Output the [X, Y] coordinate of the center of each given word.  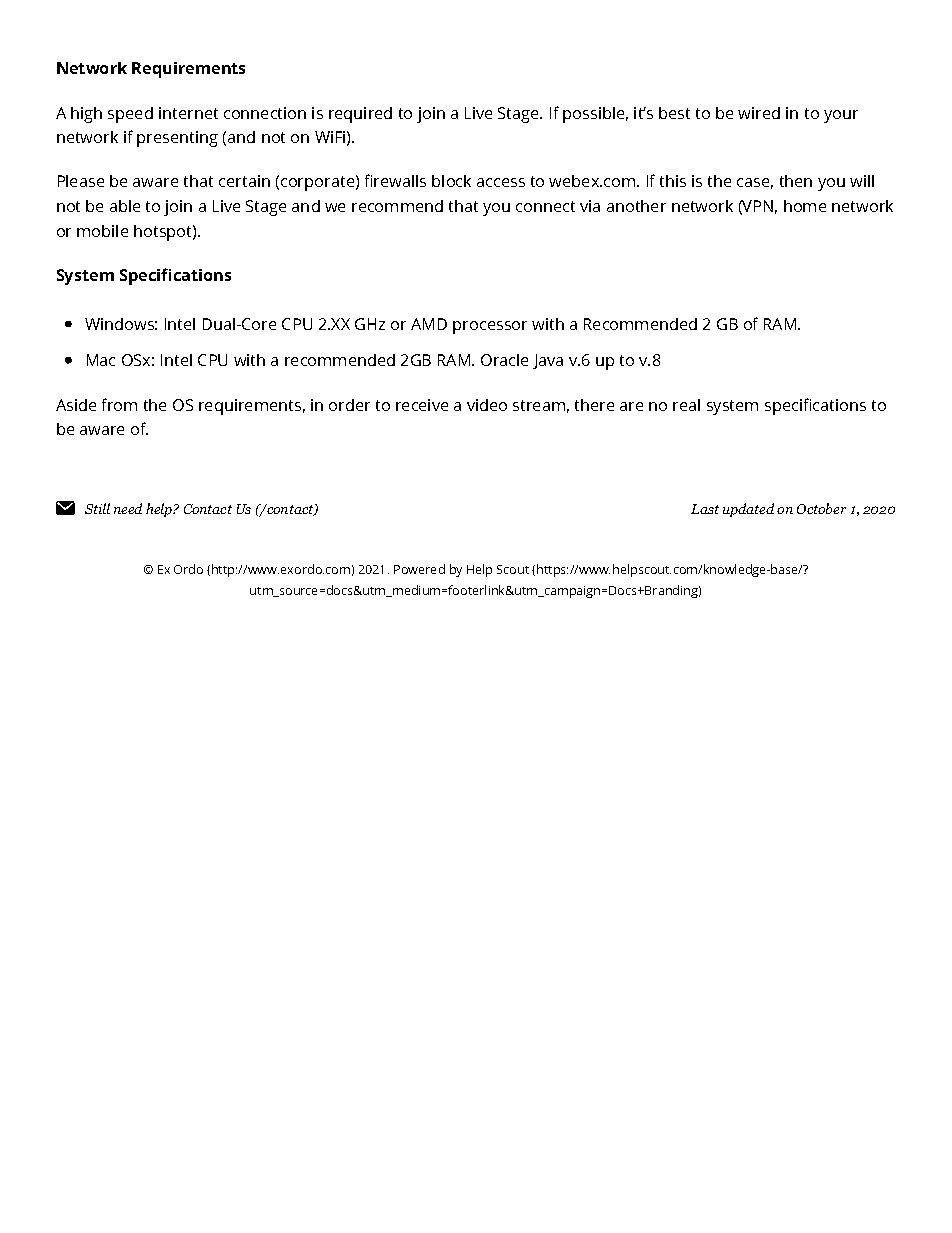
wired [759, 113]
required [360, 115]
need [128, 508]
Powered [419, 569]
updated [748, 510]
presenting [177, 139]
